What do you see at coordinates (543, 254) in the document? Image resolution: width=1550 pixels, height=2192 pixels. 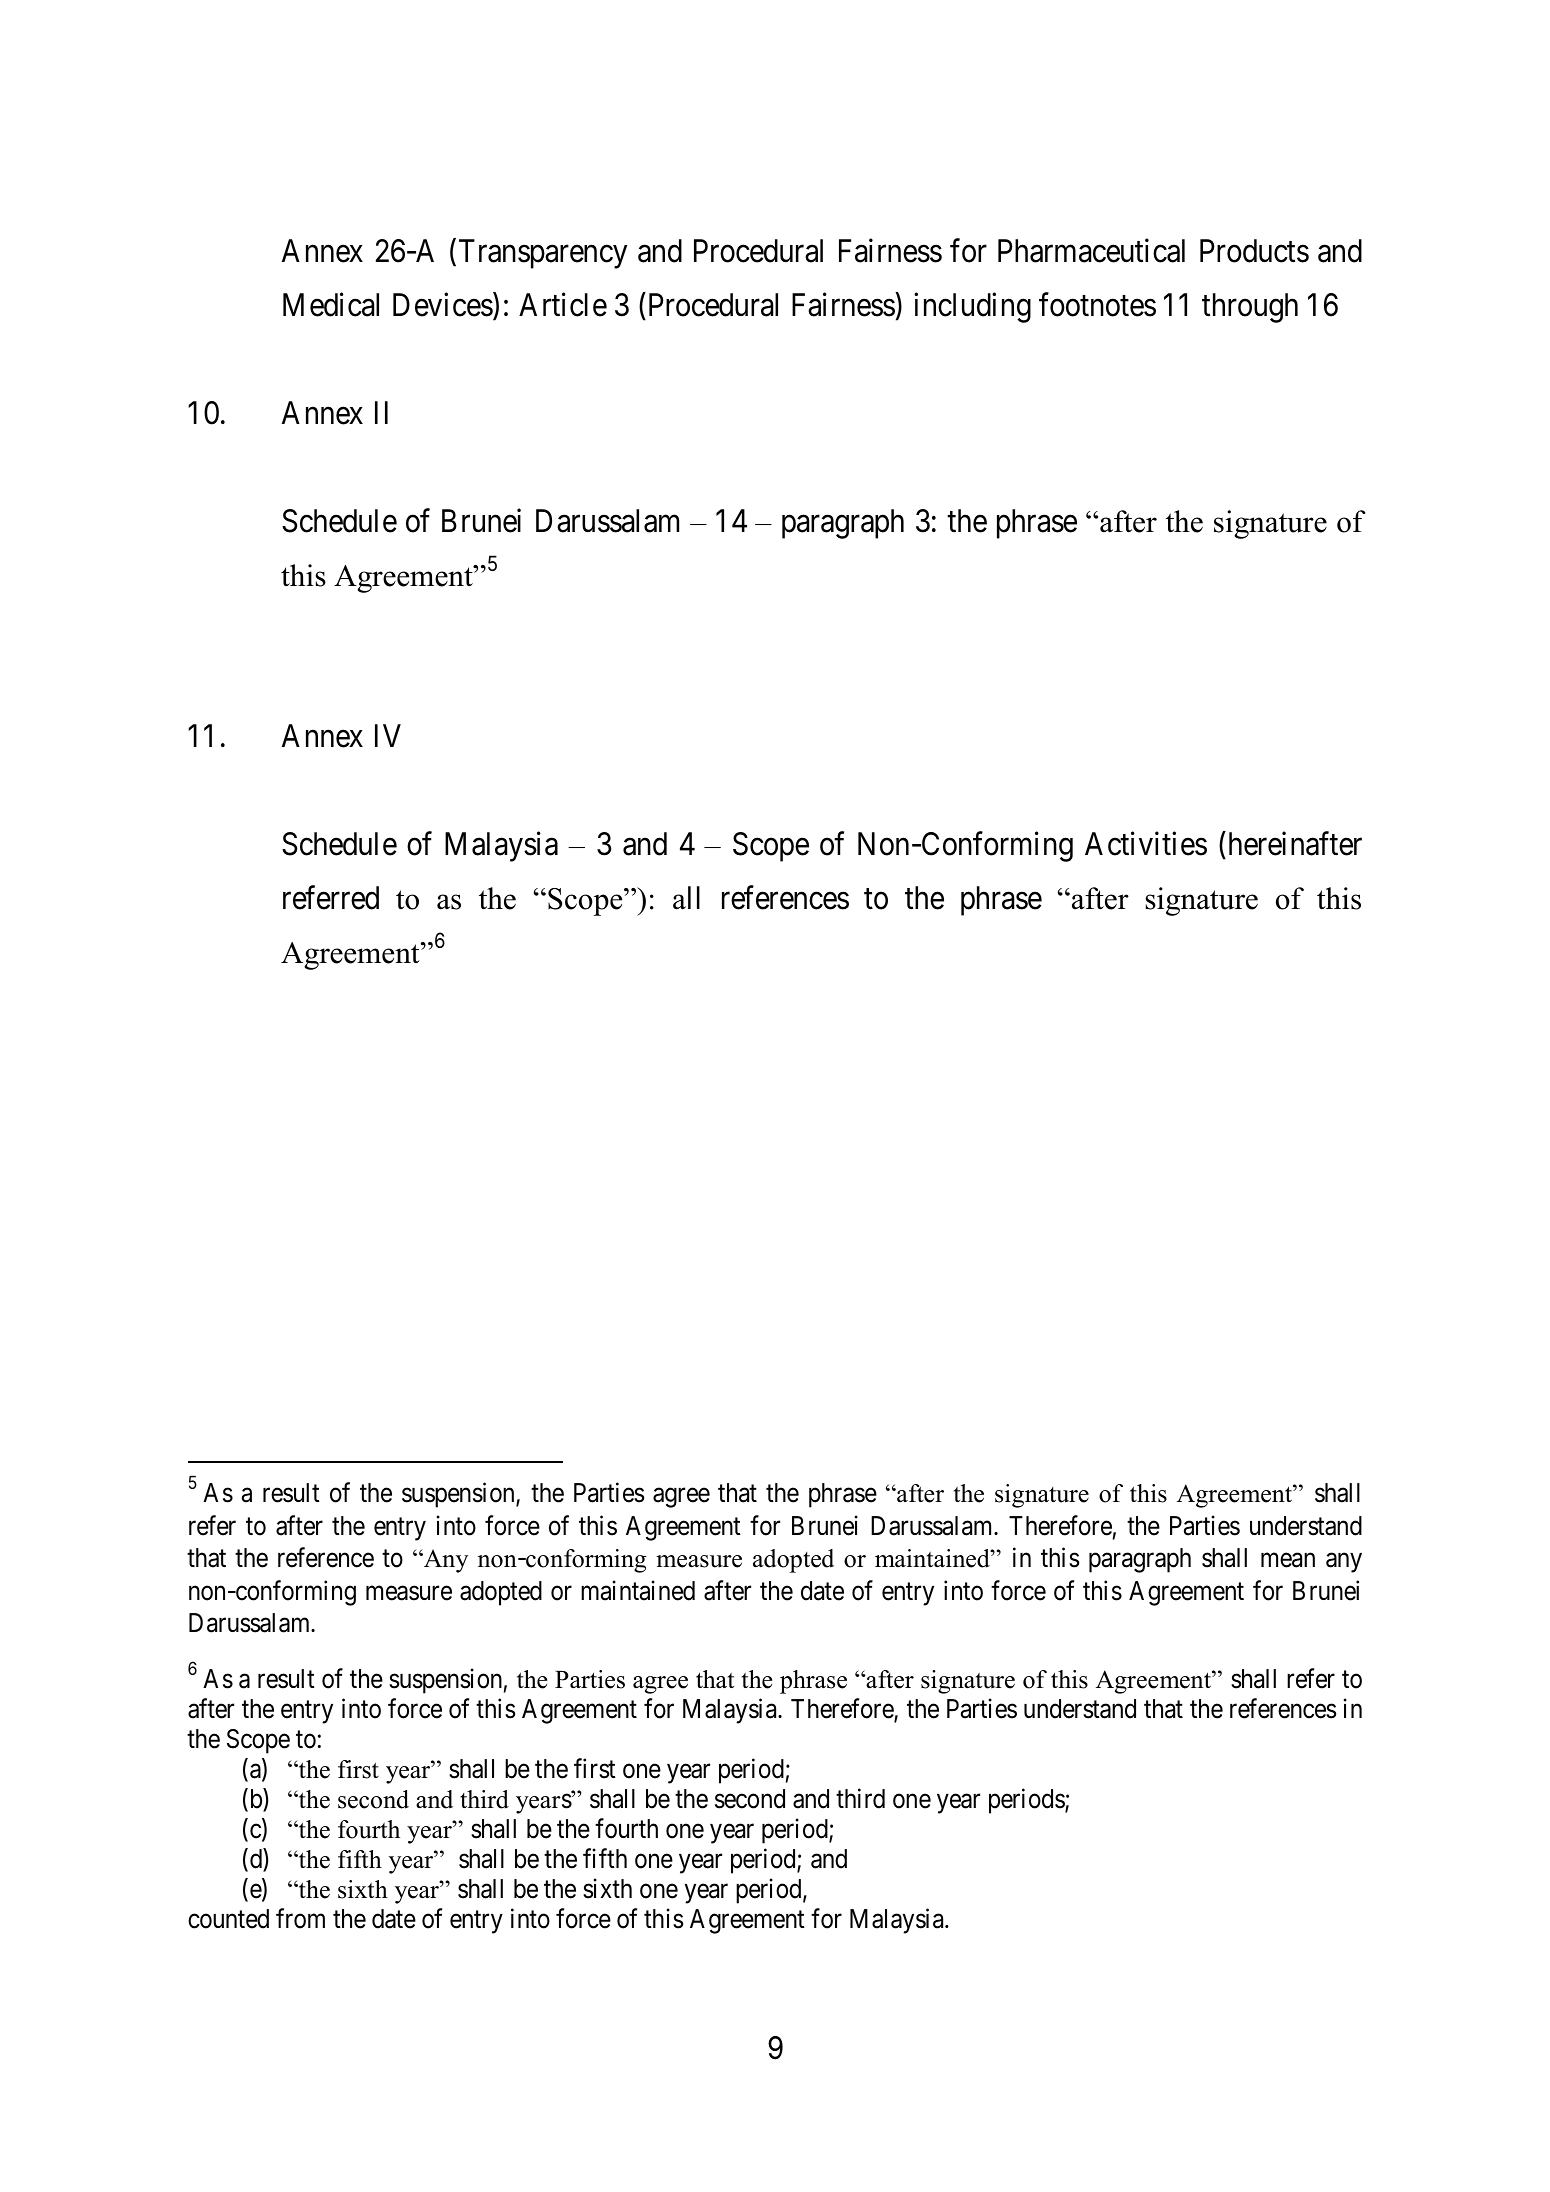 I see `Transparency` at bounding box center [543, 254].
